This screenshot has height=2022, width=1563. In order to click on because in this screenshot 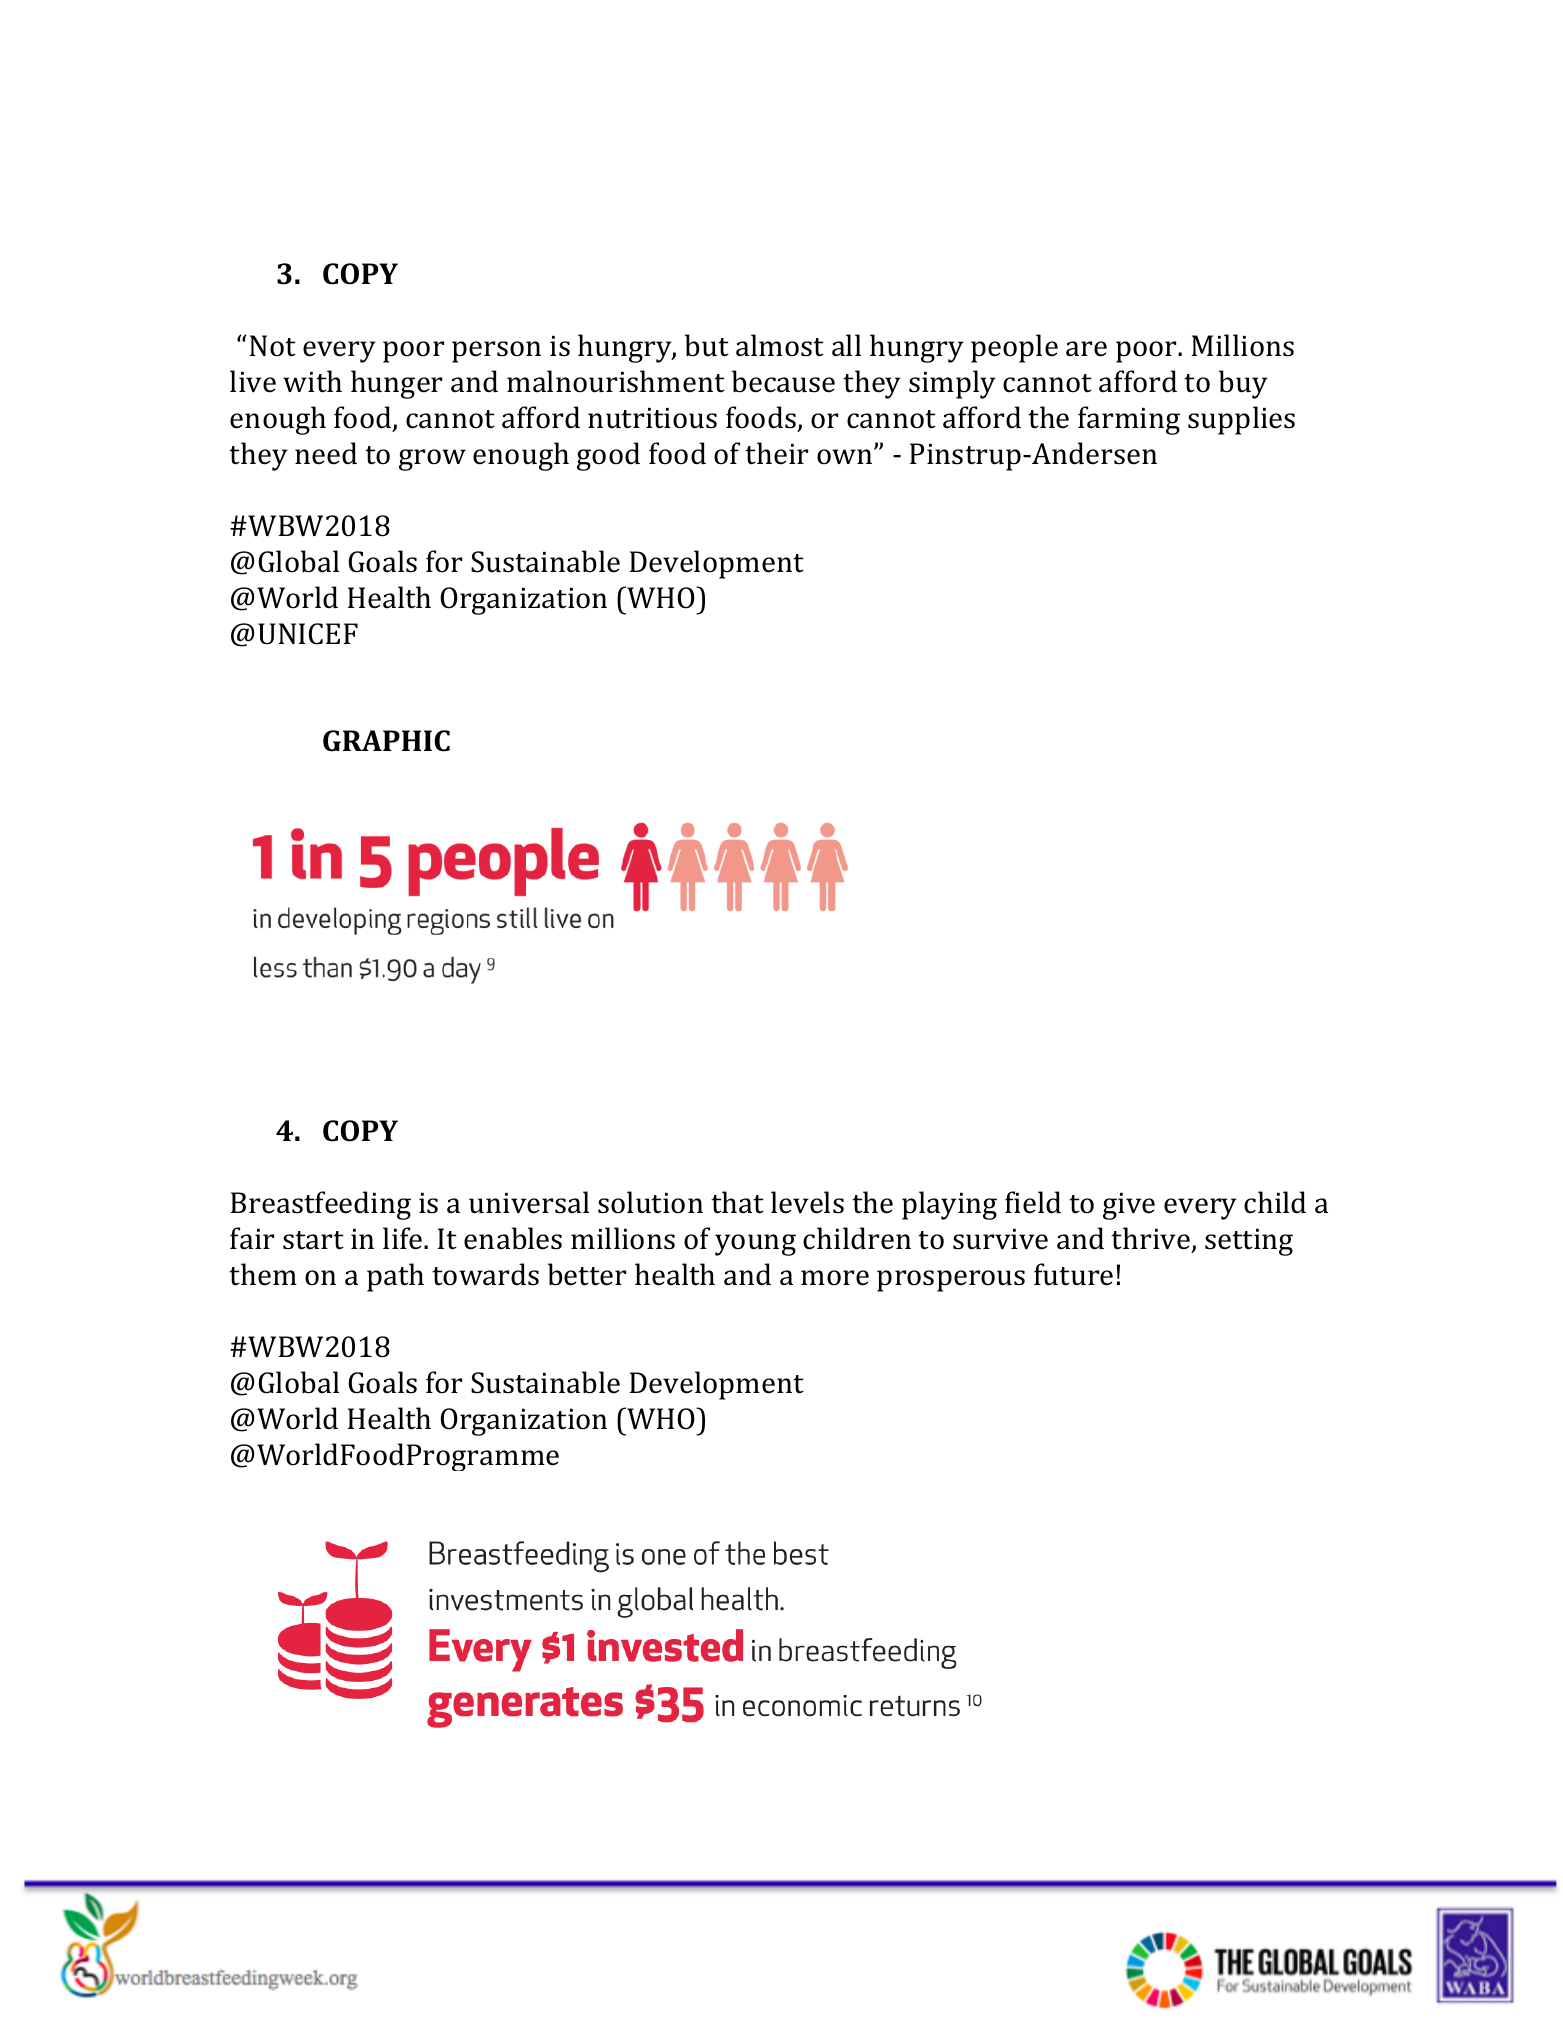, I will do `click(783, 381)`.
